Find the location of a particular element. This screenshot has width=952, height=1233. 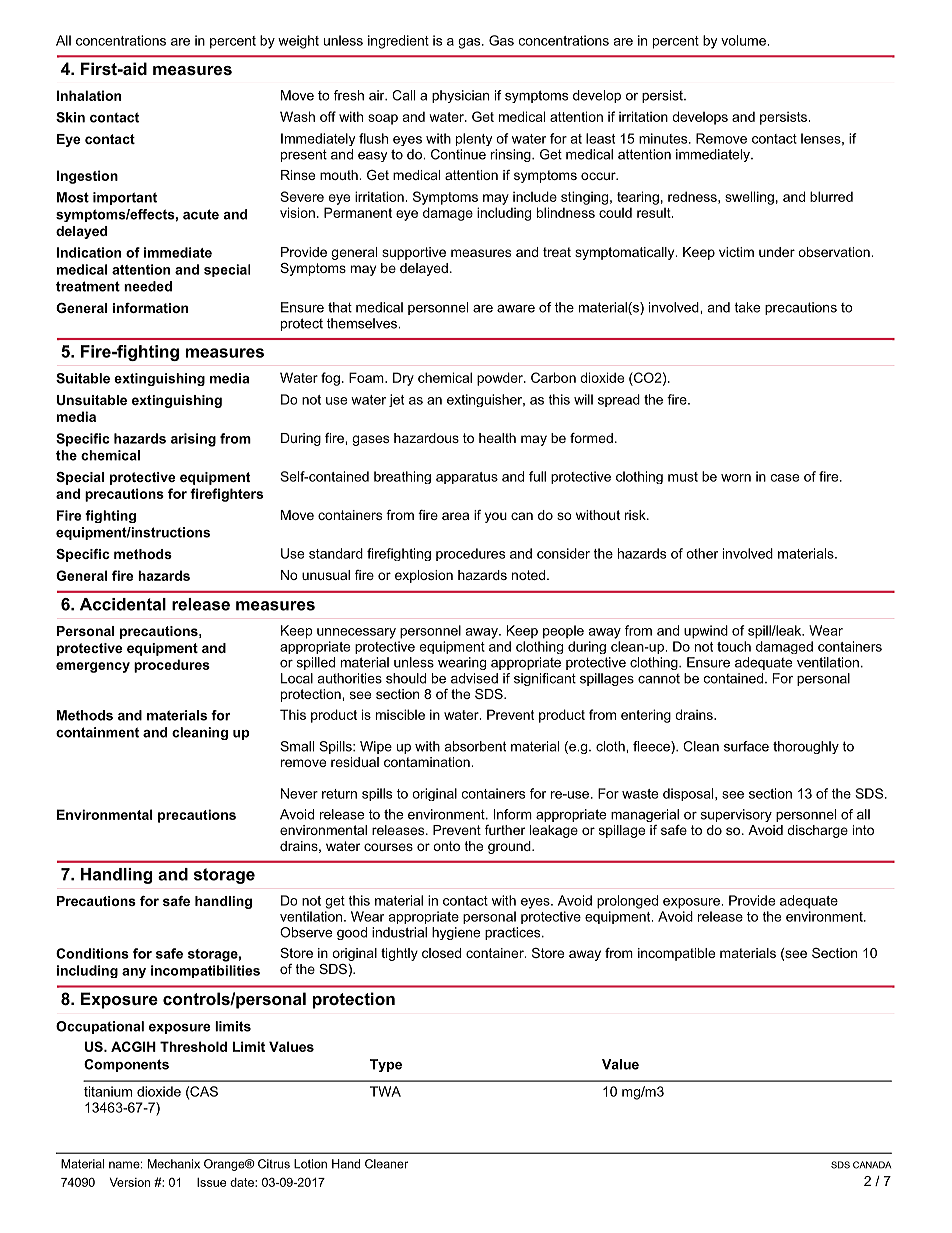

CANADA is located at coordinates (872, 1165).
